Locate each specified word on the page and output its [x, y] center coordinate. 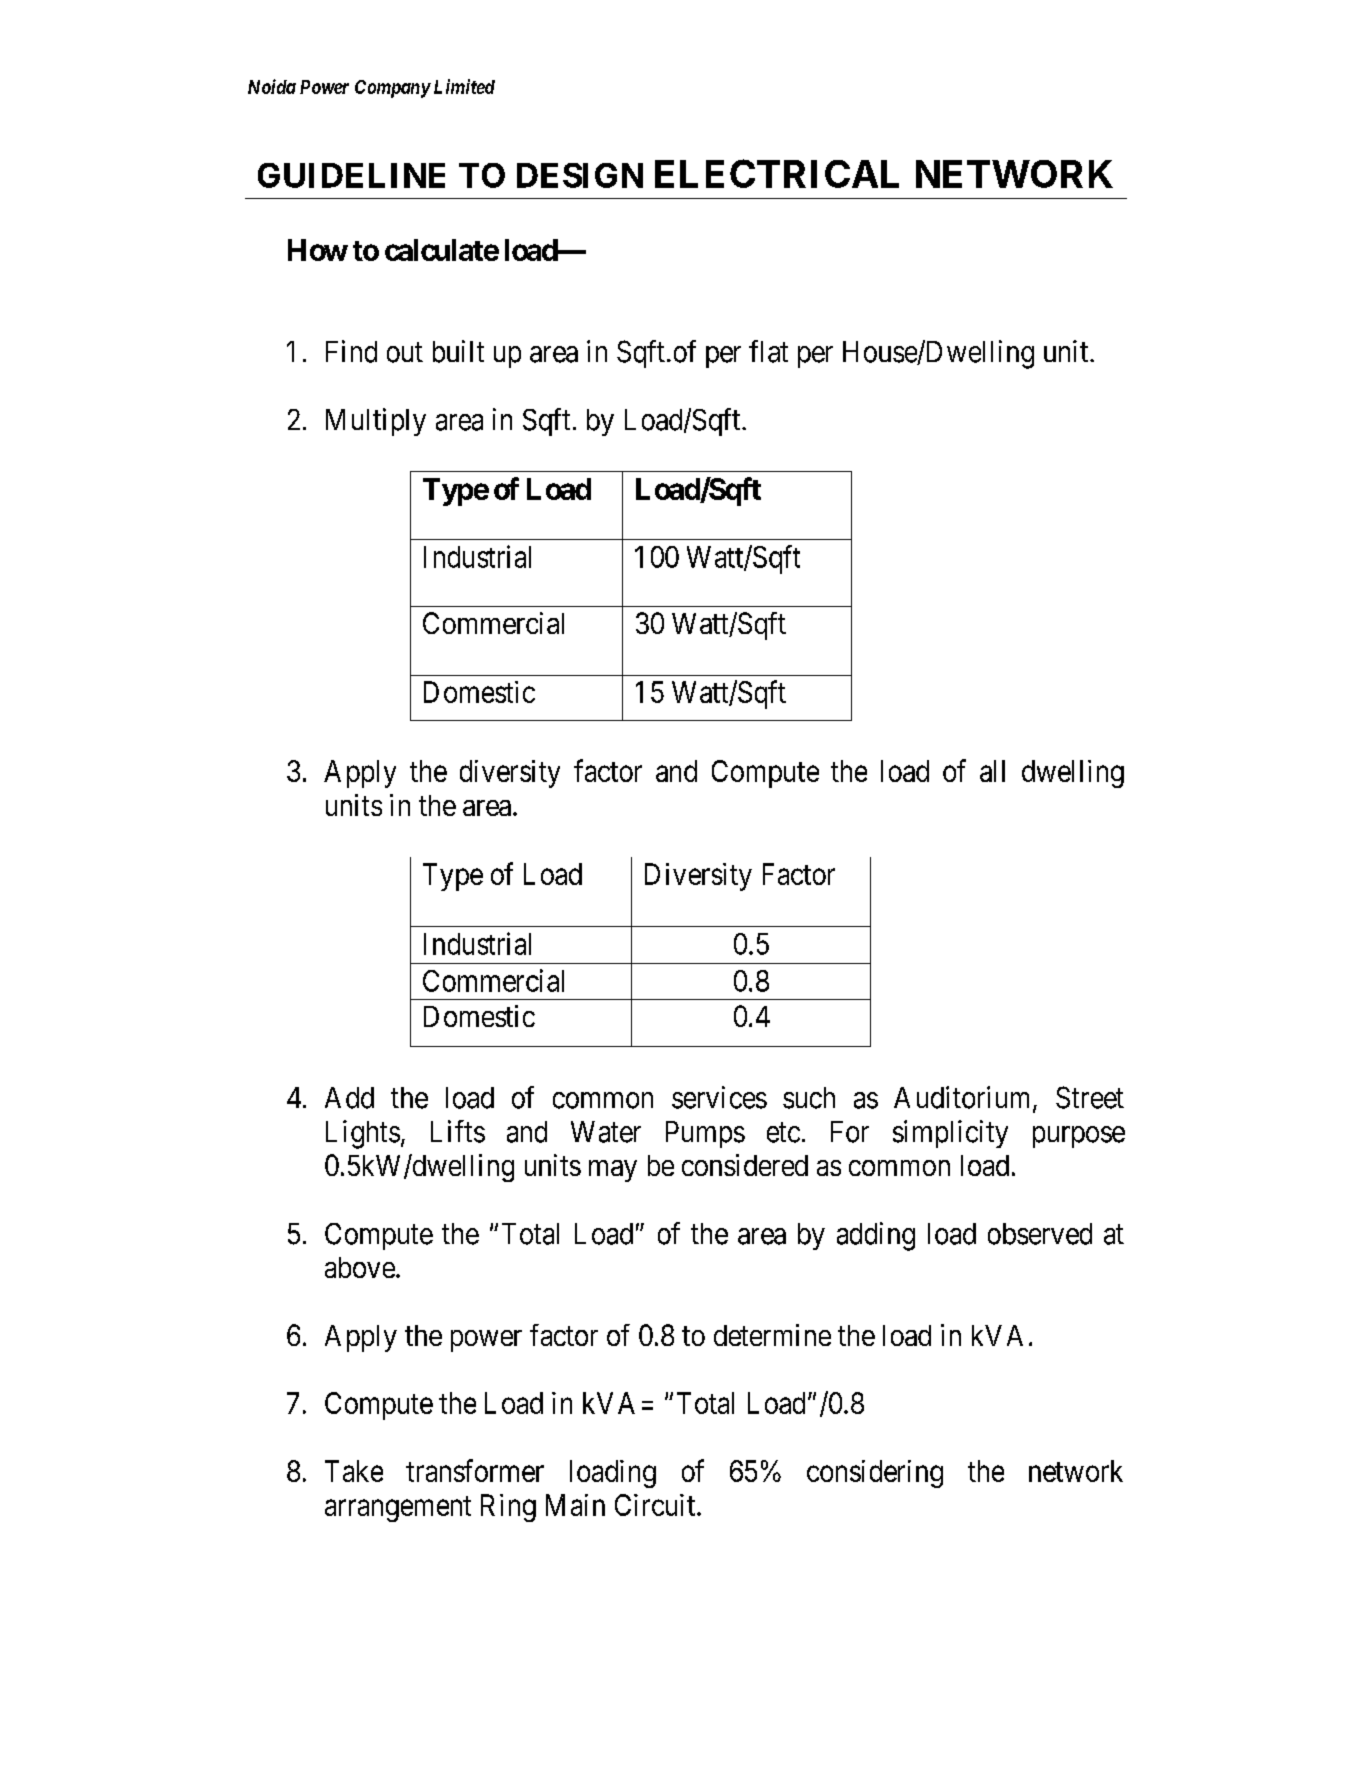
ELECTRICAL [777, 173]
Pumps [705, 1134]
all [992, 771]
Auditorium [964, 1098]
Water [606, 1132]
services [719, 1097]
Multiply [376, 422]
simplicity [950, 1134]
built [458, 351]
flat [768, 351]
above [360, 1267]
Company [393, 89]
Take [354, 1471]
